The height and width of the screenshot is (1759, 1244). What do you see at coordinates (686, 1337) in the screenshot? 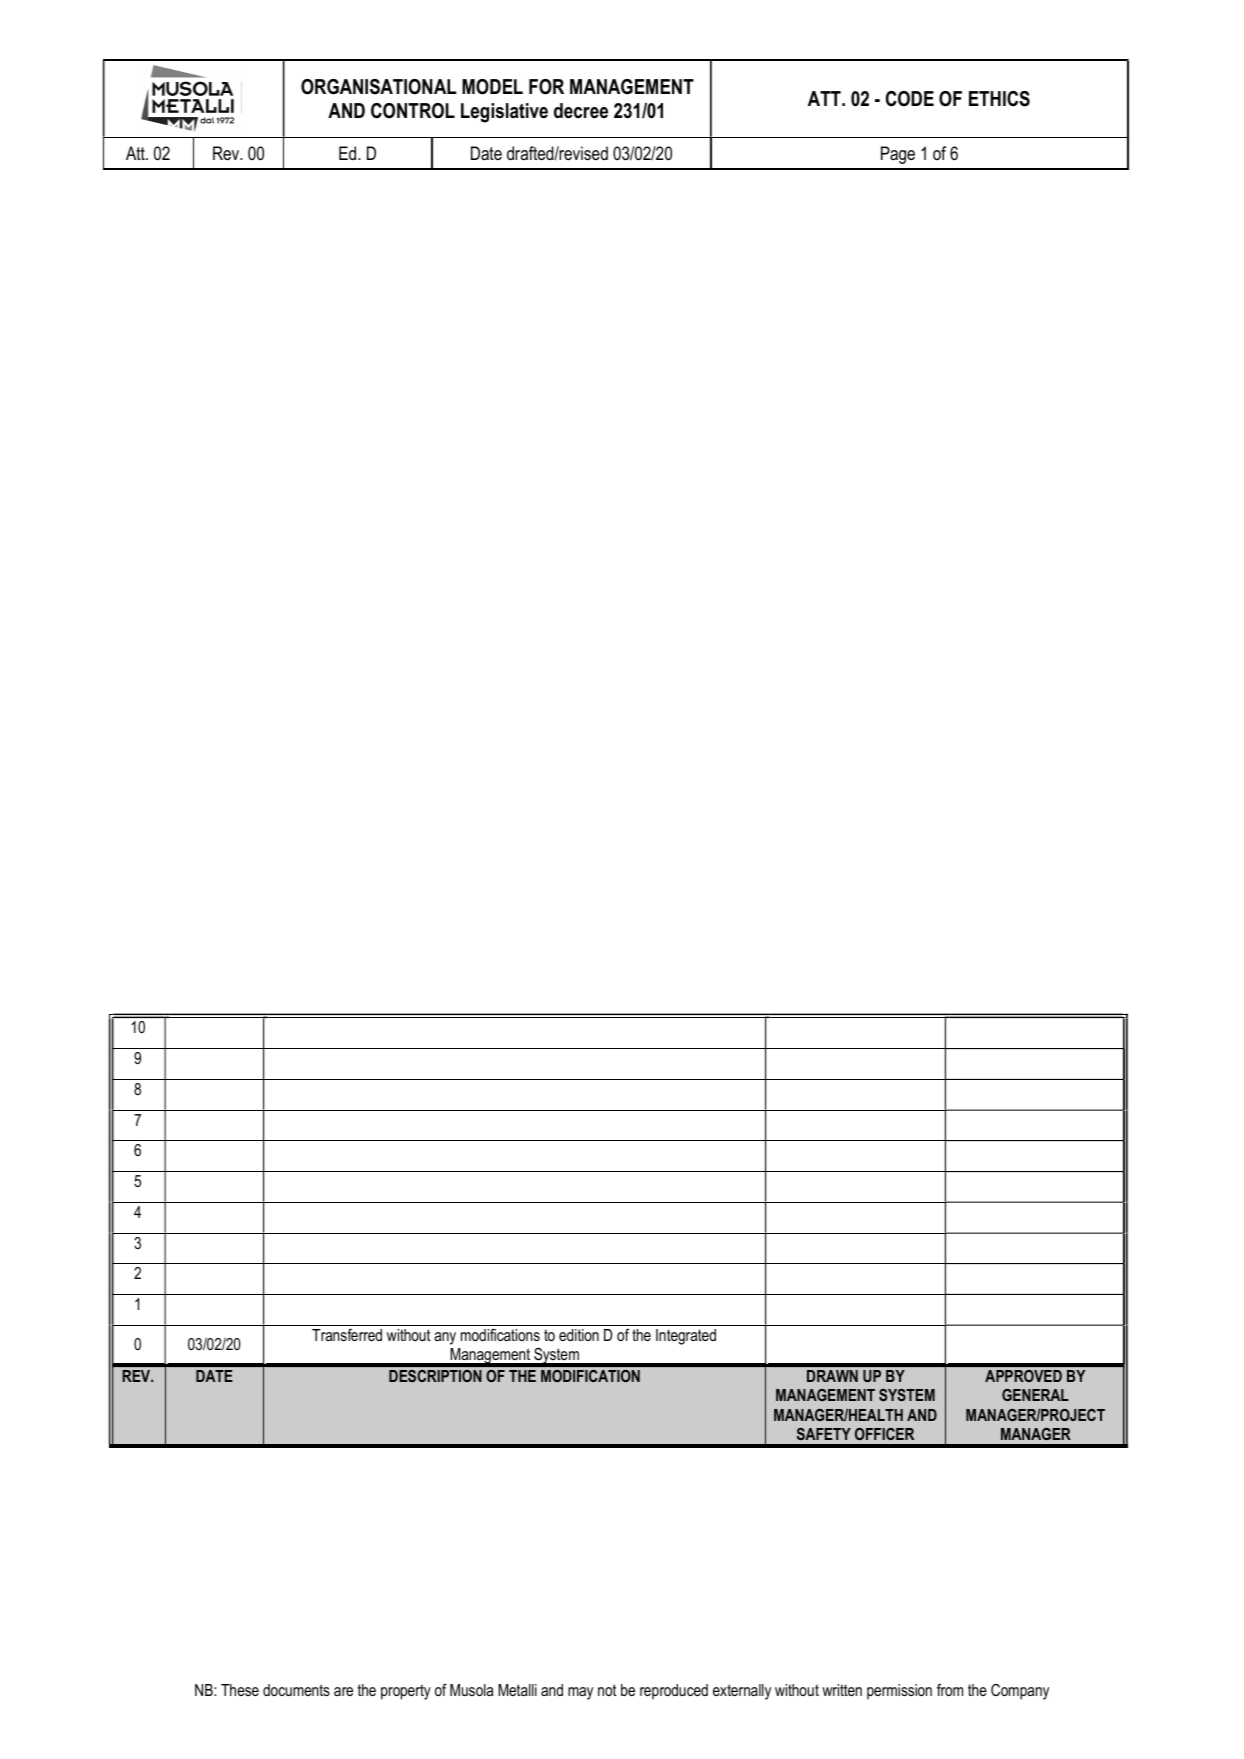
I see `Integrated` at bounding box center [686, 1337].
